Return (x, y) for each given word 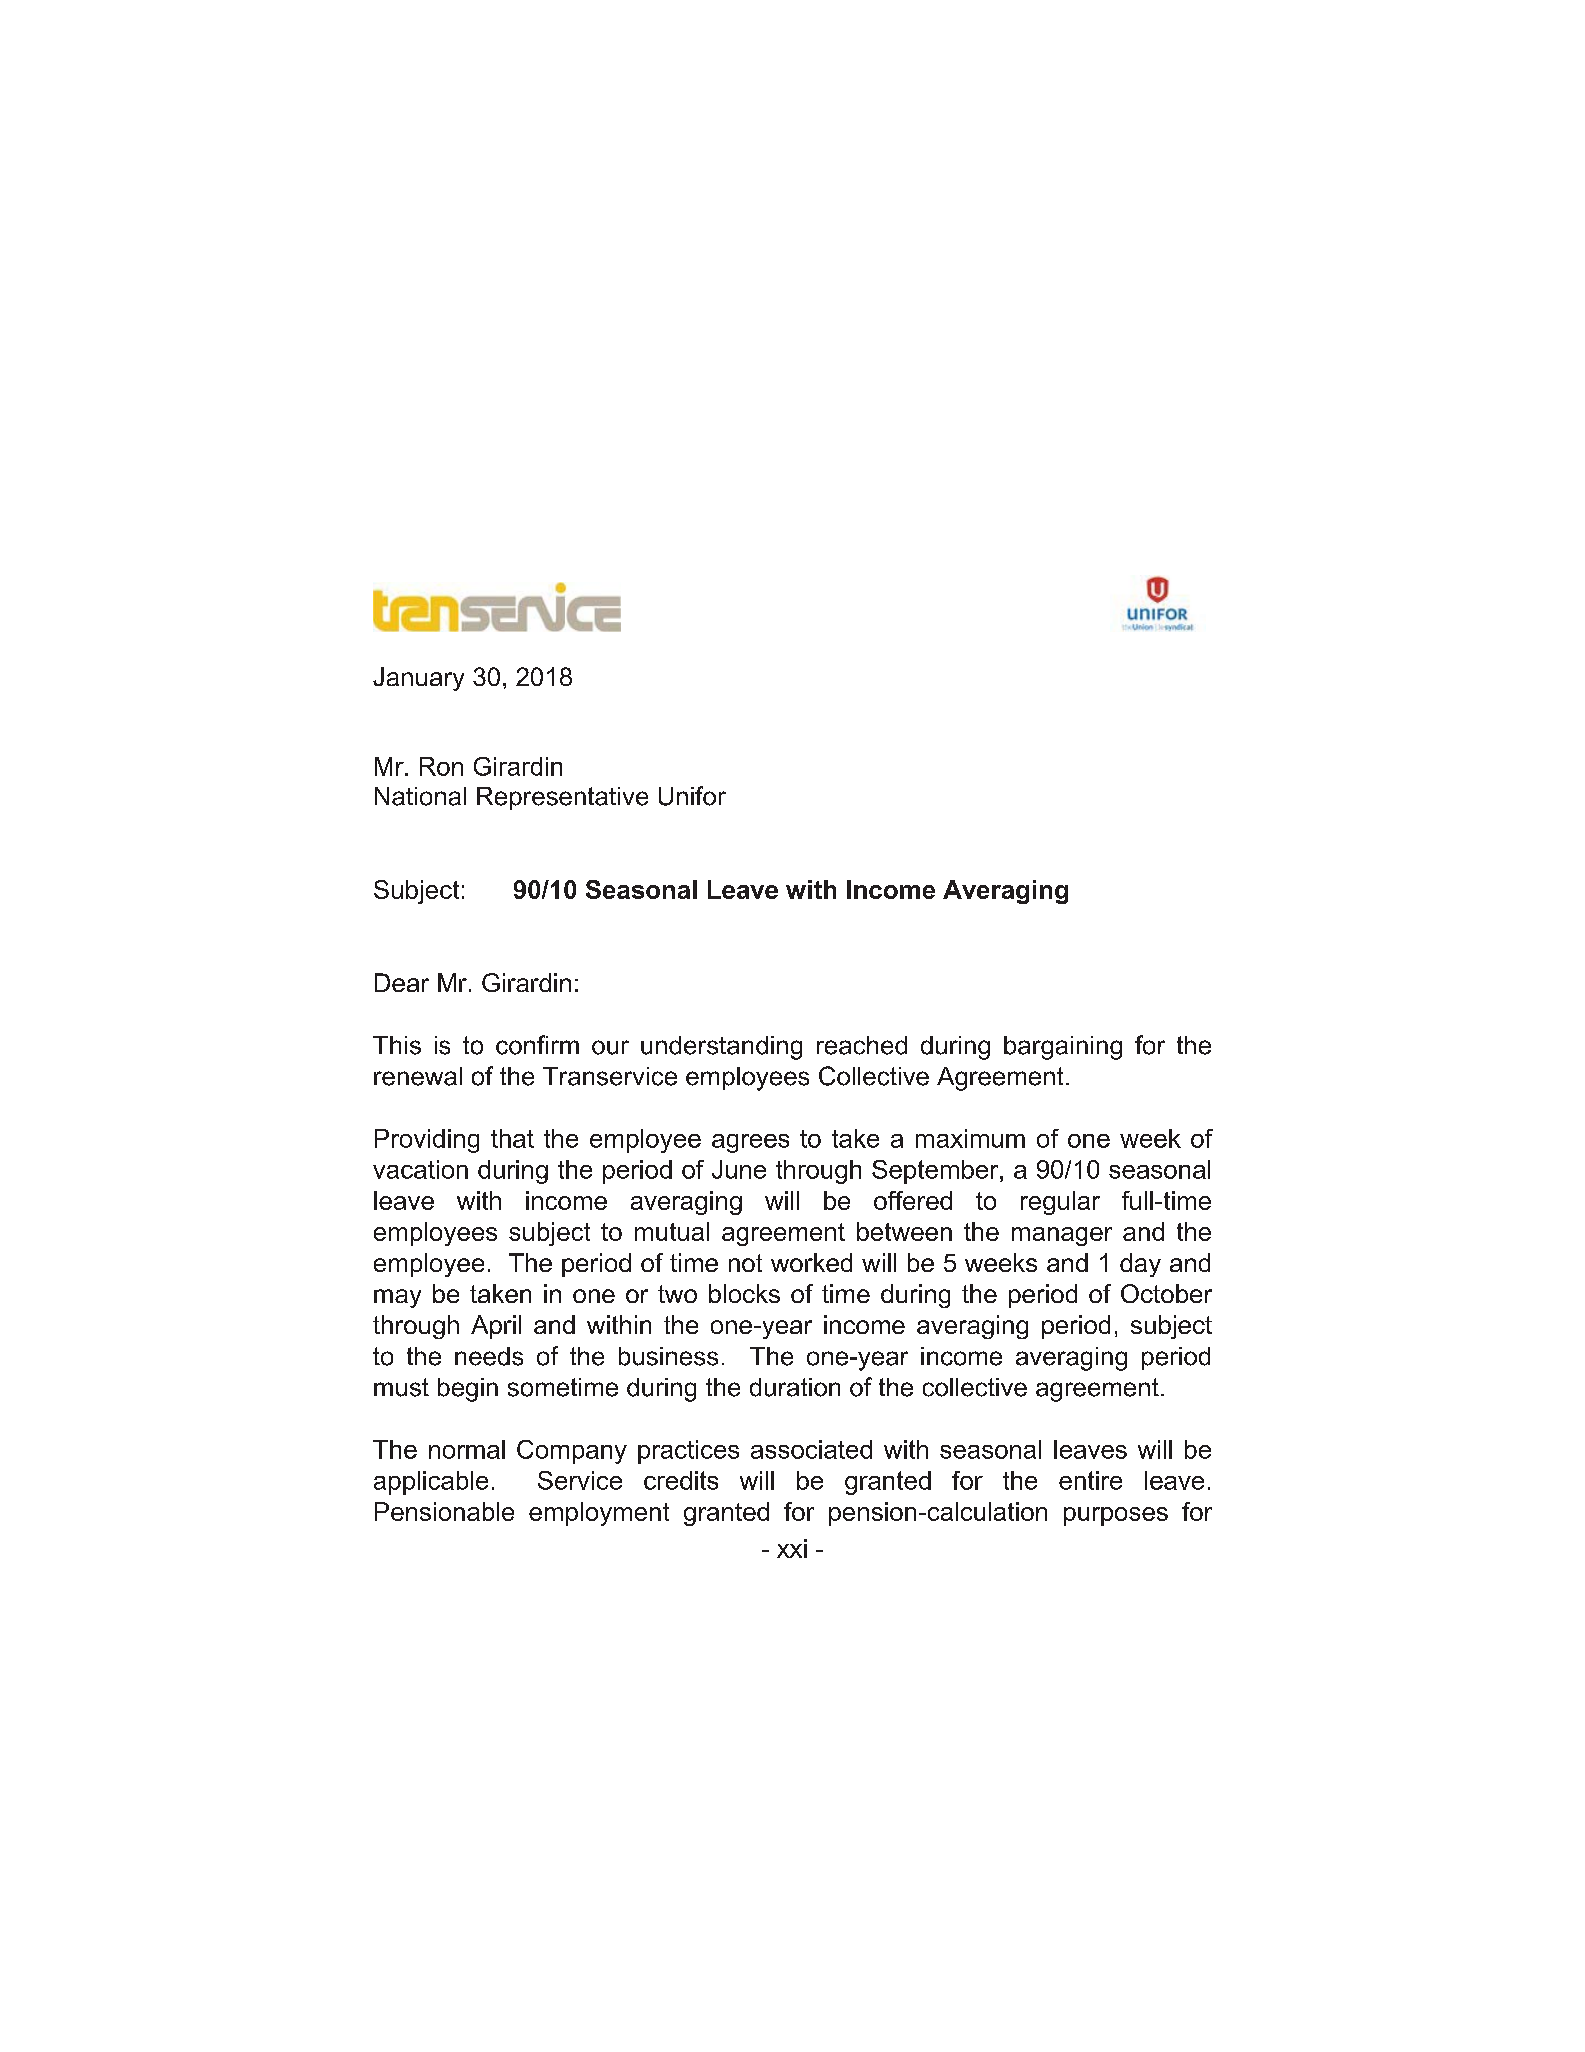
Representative (562, 798)
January (418, 679)
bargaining (1063, 1048)
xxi (792, 1548)
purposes (1116, 1516)
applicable (431, 1483)
